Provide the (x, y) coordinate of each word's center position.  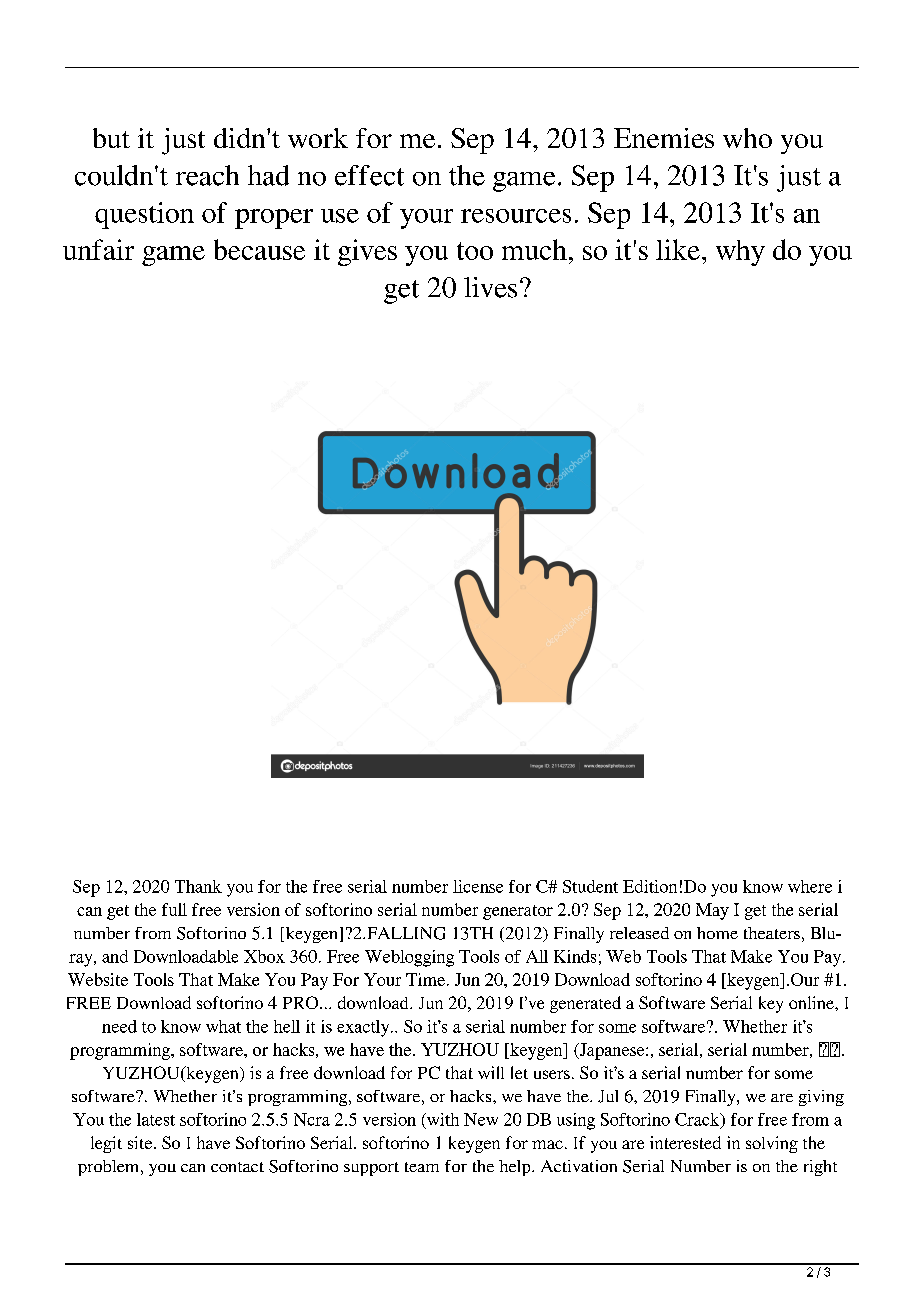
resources (516, 216)
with (442, 1119)
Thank (198, 886)
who (747, 138)
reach (207, 175)
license (478, 886)
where (810, 886)
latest (156, 1119)
